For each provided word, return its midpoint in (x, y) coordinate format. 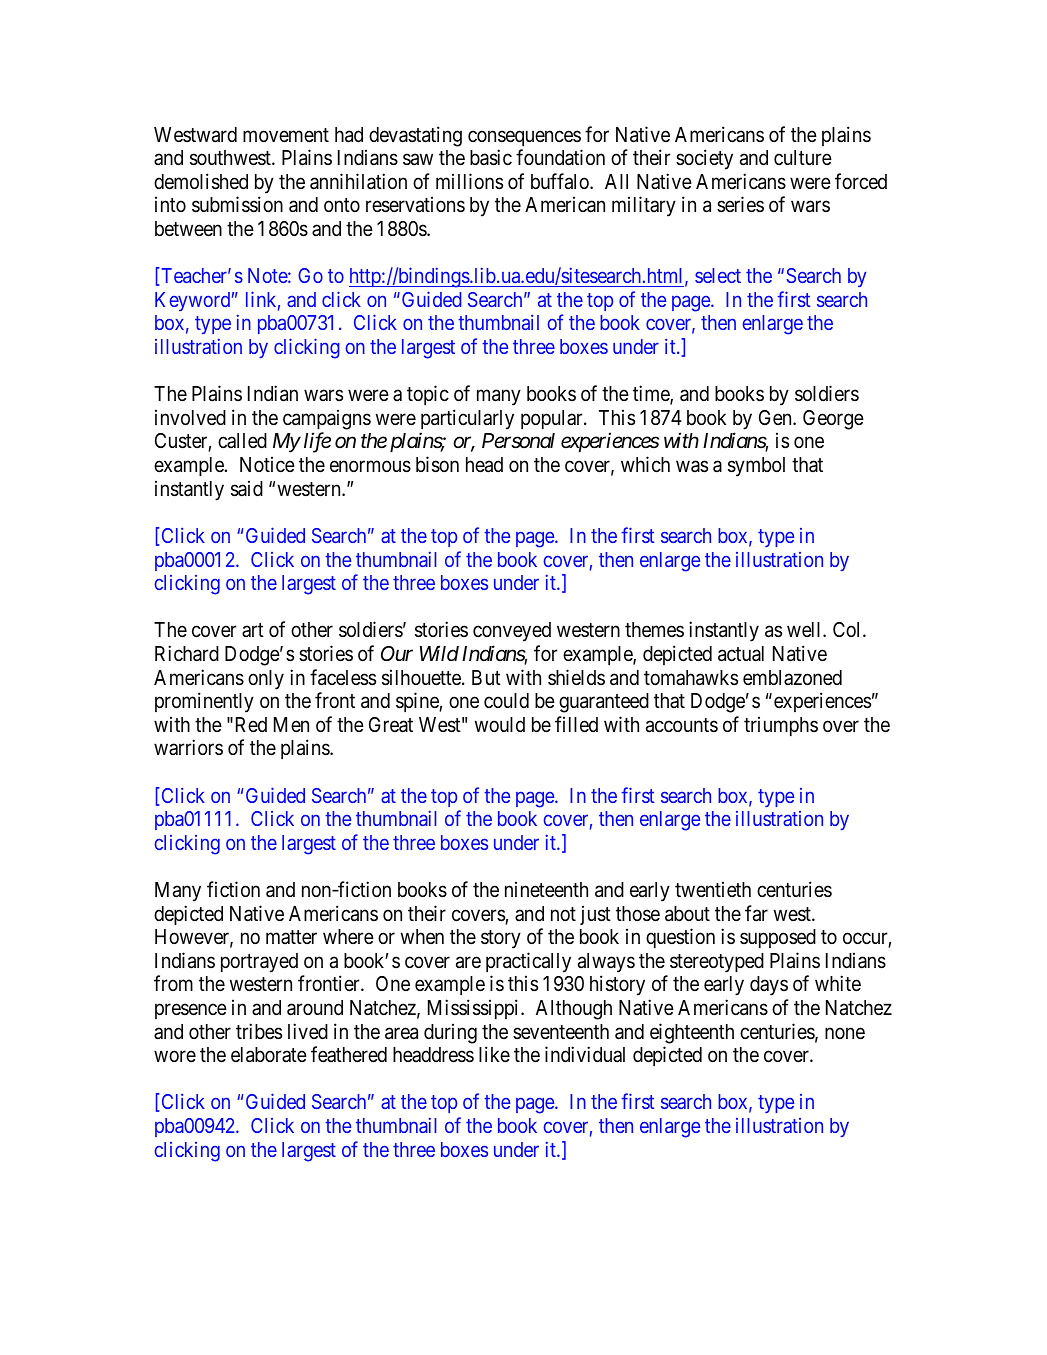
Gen (776, 417)
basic (491, 157)
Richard (187, 653)
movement (286, 135)
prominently (204, 702)
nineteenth (546, 889)
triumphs (781, 726)
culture (803, 157)
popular (553, 419)
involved (190, 417)
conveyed (512, 632)
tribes (259, 1031)
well (805, 629)
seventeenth (561, 1032)
